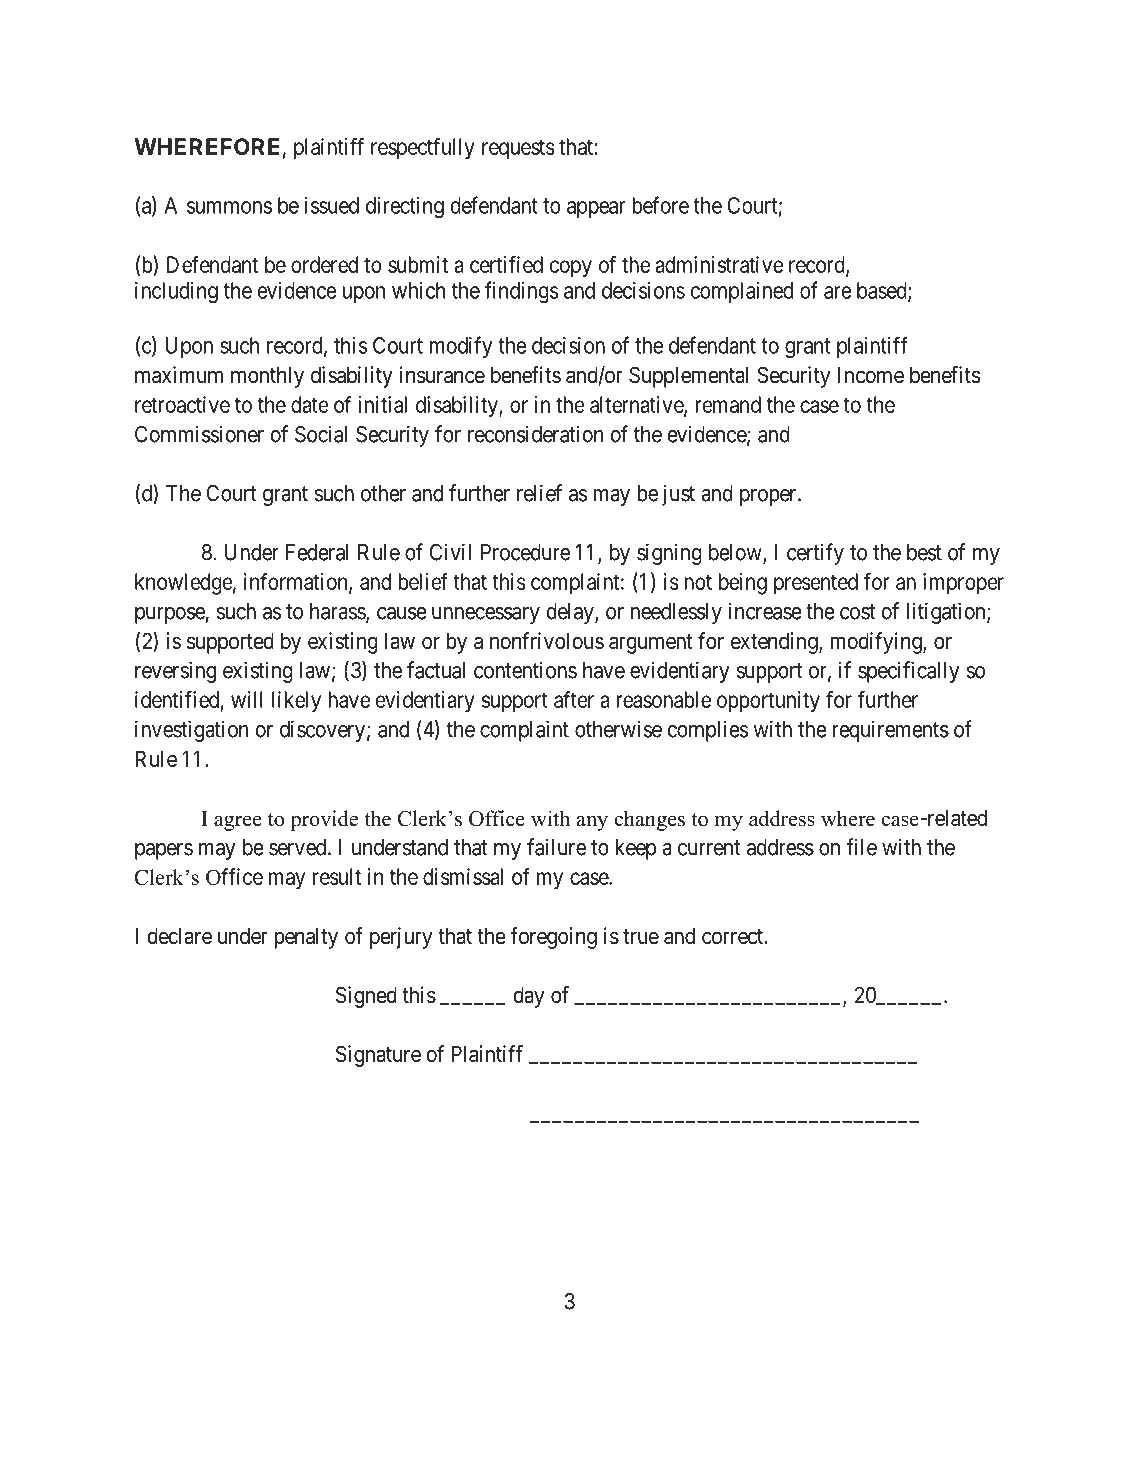 This screenshot has height=1473, width=1138. What do you see at coordinates (518, 149) in the screenshot?
I see `requests` at bounding box center [518, 149].
